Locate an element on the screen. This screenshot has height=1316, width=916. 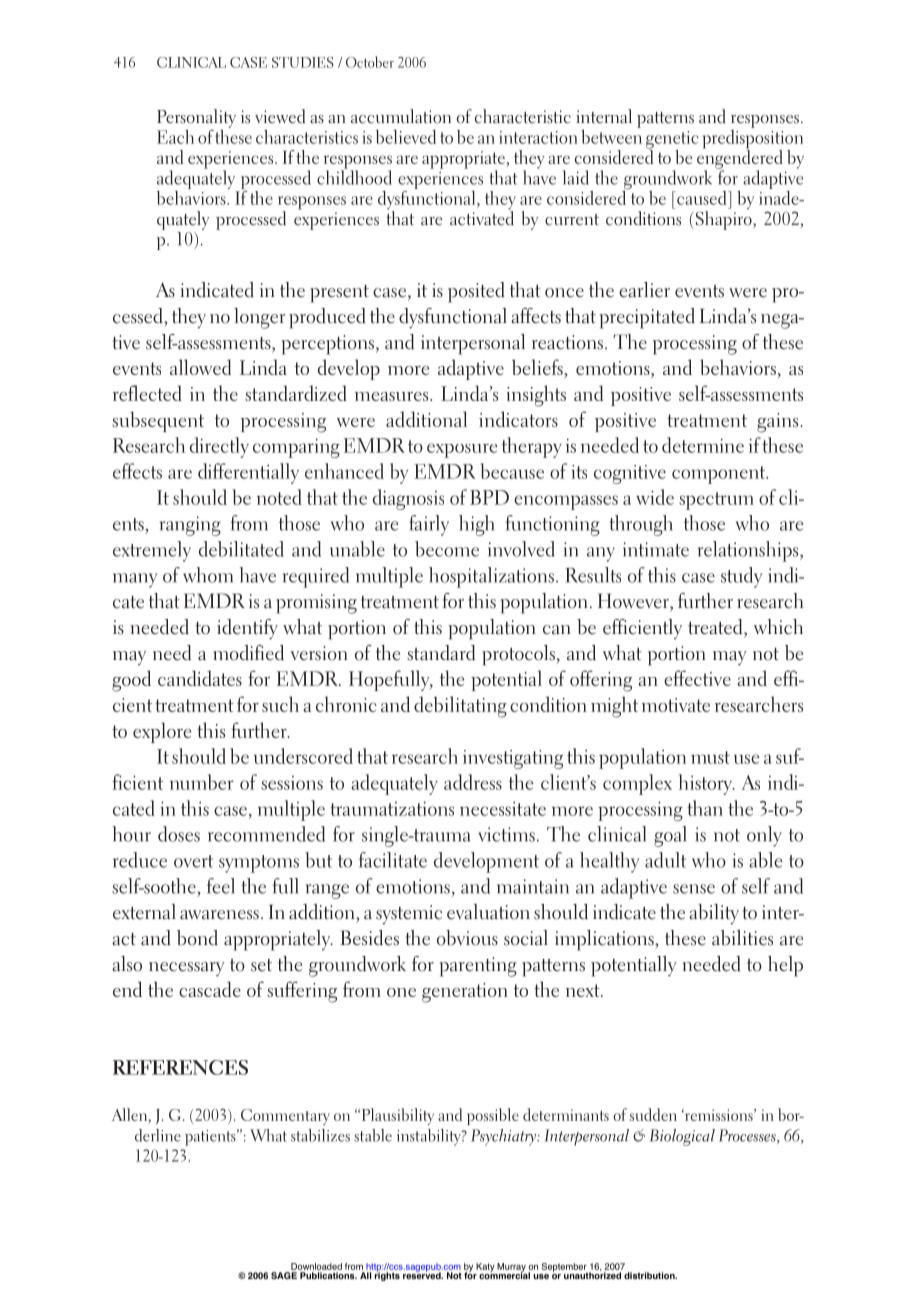
abilities is located at coordinates (742, 938).
